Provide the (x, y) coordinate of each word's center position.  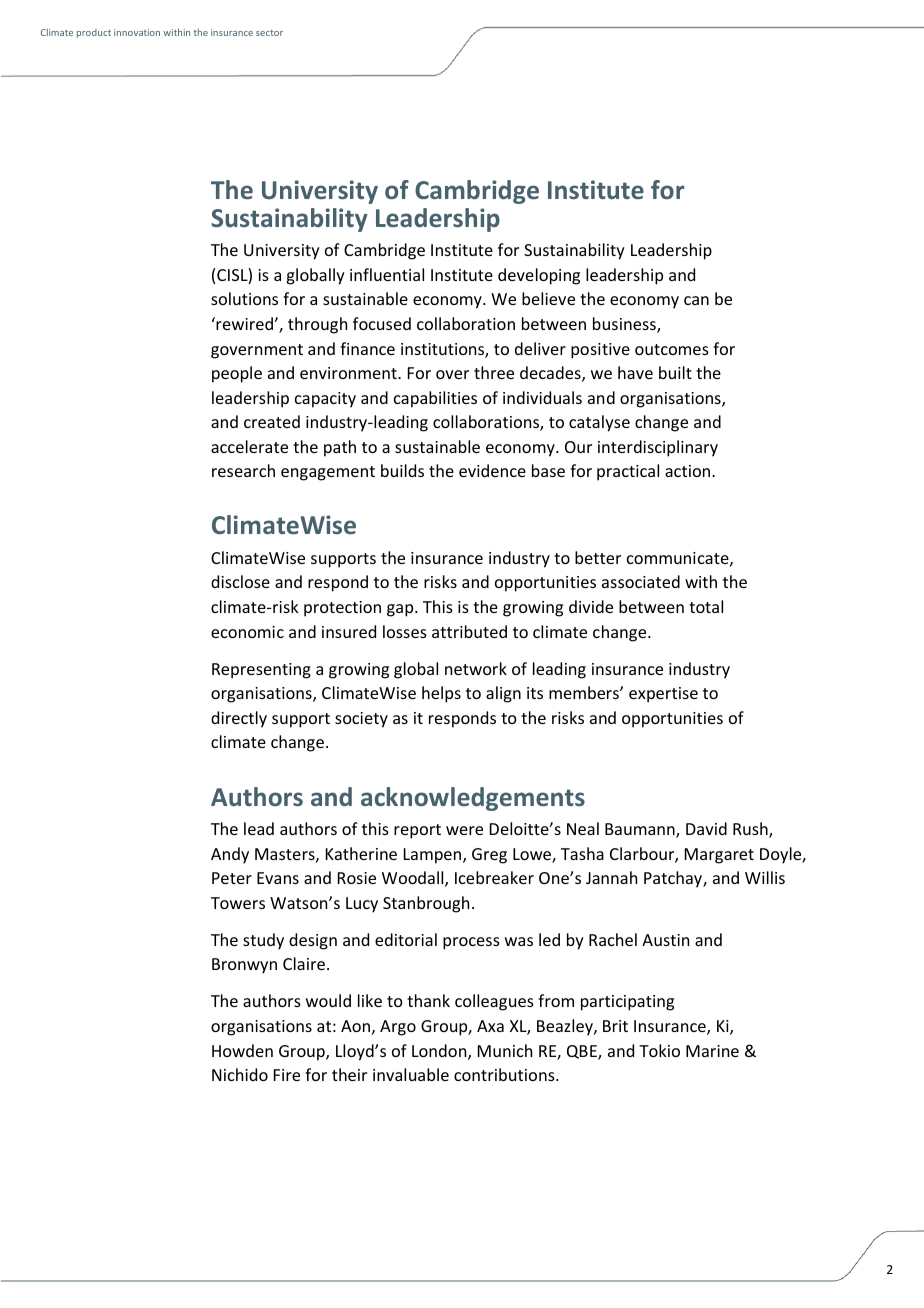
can (696, 300)
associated (641, 581)
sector (269, 33)
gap (401, 610)
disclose (240, 581)
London (440, 1052)
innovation (137, 32)
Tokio (659, 1050)
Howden (242, 1050)
